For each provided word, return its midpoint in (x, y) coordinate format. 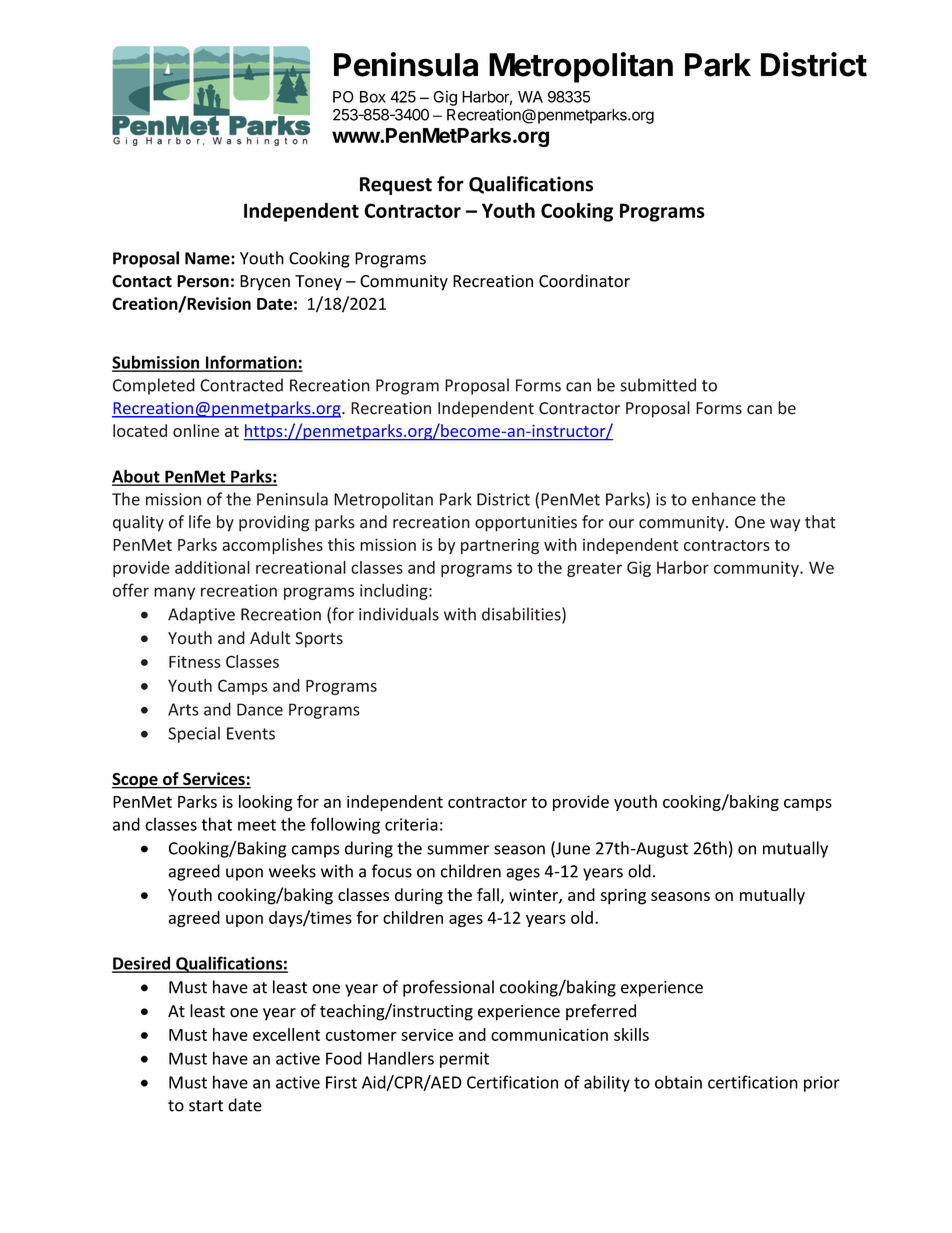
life (200, 522)
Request (396, 186)
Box (373, 97)
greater (594, 569)
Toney (318, 283)
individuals (399, 614)
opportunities (526, 524)
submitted (658, 385)
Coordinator (584, 281)
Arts (183, 709)
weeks (292, 871)
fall (489, 896)
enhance (724, 499)
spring (623, 896)
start (206, 1106)
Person (203, 281)
